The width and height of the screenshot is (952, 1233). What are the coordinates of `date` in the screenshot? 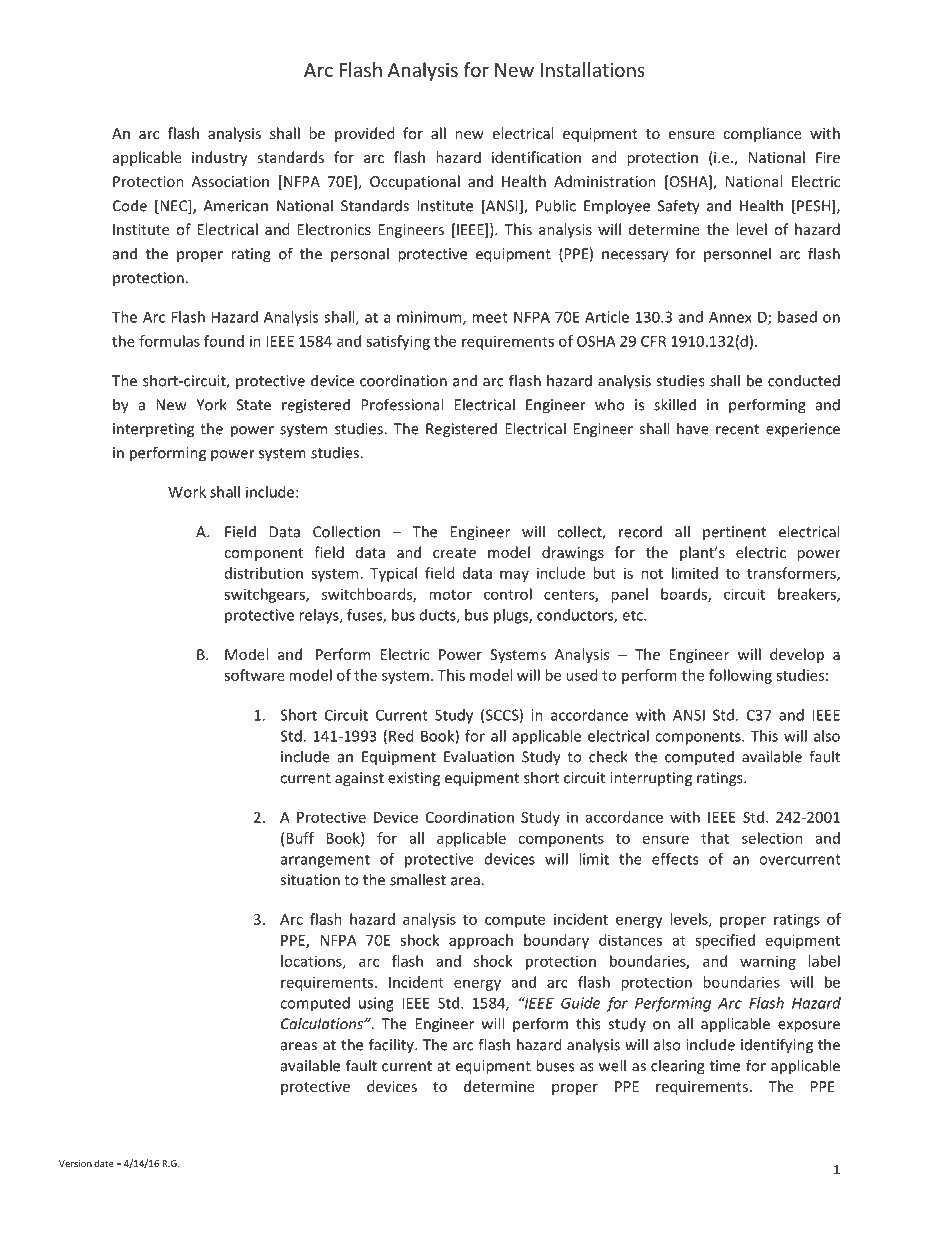 It's located at (104, 1163).
